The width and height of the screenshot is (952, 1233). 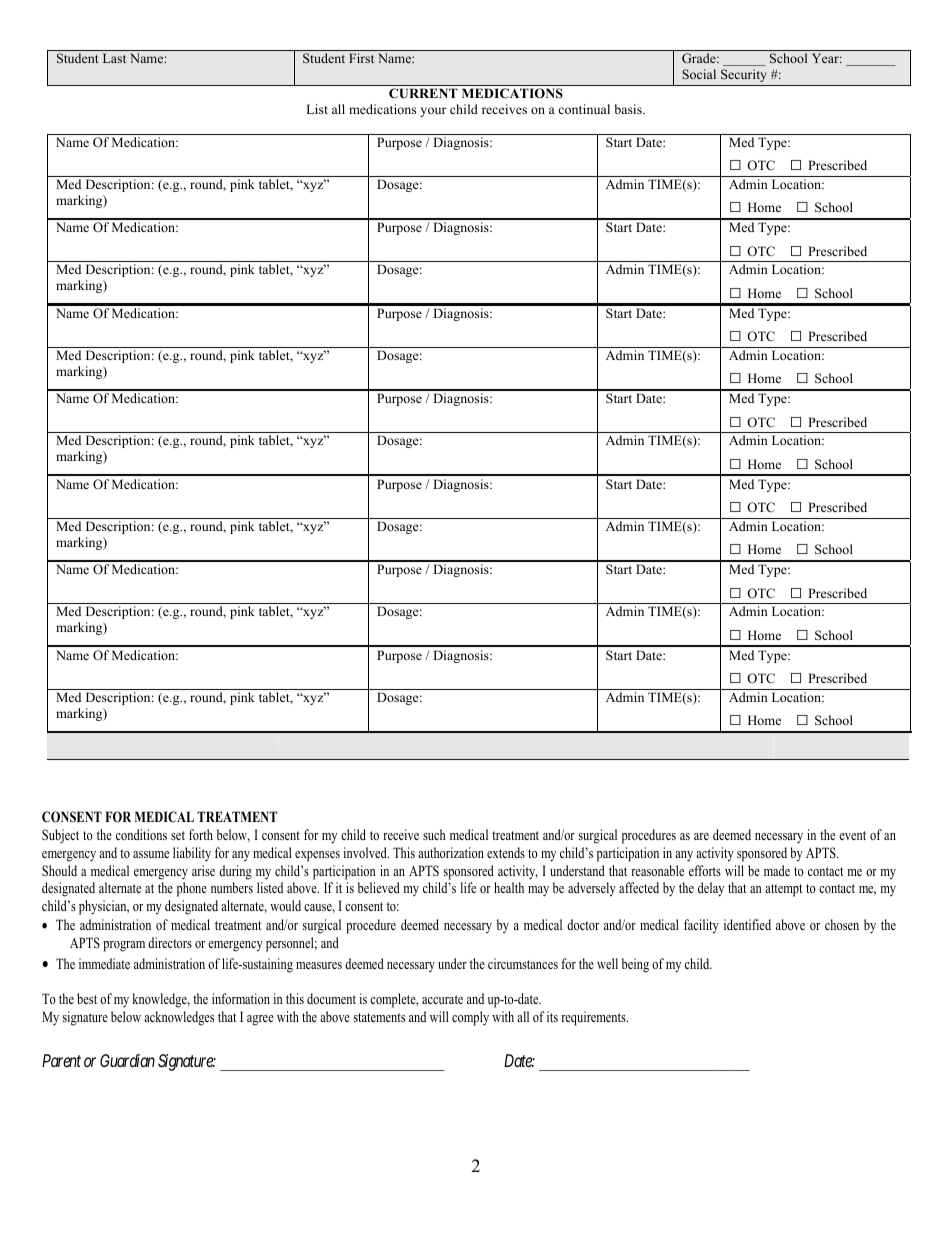 What do you see at coordinates (423, 93) in the screenshot?
I see `CURRENT` at bounding box center [423, 93].
